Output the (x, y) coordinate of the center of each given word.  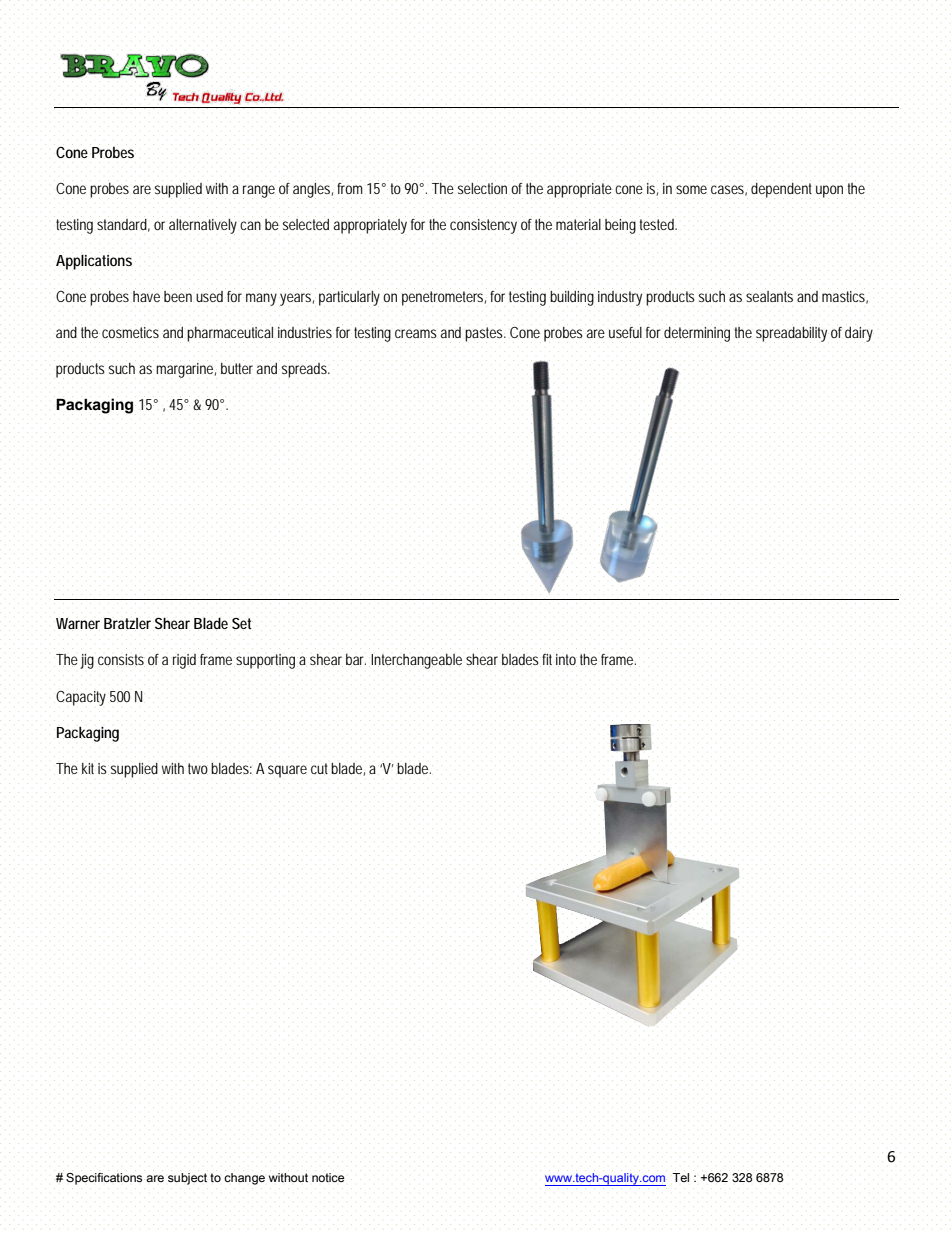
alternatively (203, 226)
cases (729, 190)
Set (241, 623)
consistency (483, 226)
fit (547, 659)
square (287, 771)
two (198, 769)
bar (356, 659)
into (566, 659)
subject (187, 1179)
